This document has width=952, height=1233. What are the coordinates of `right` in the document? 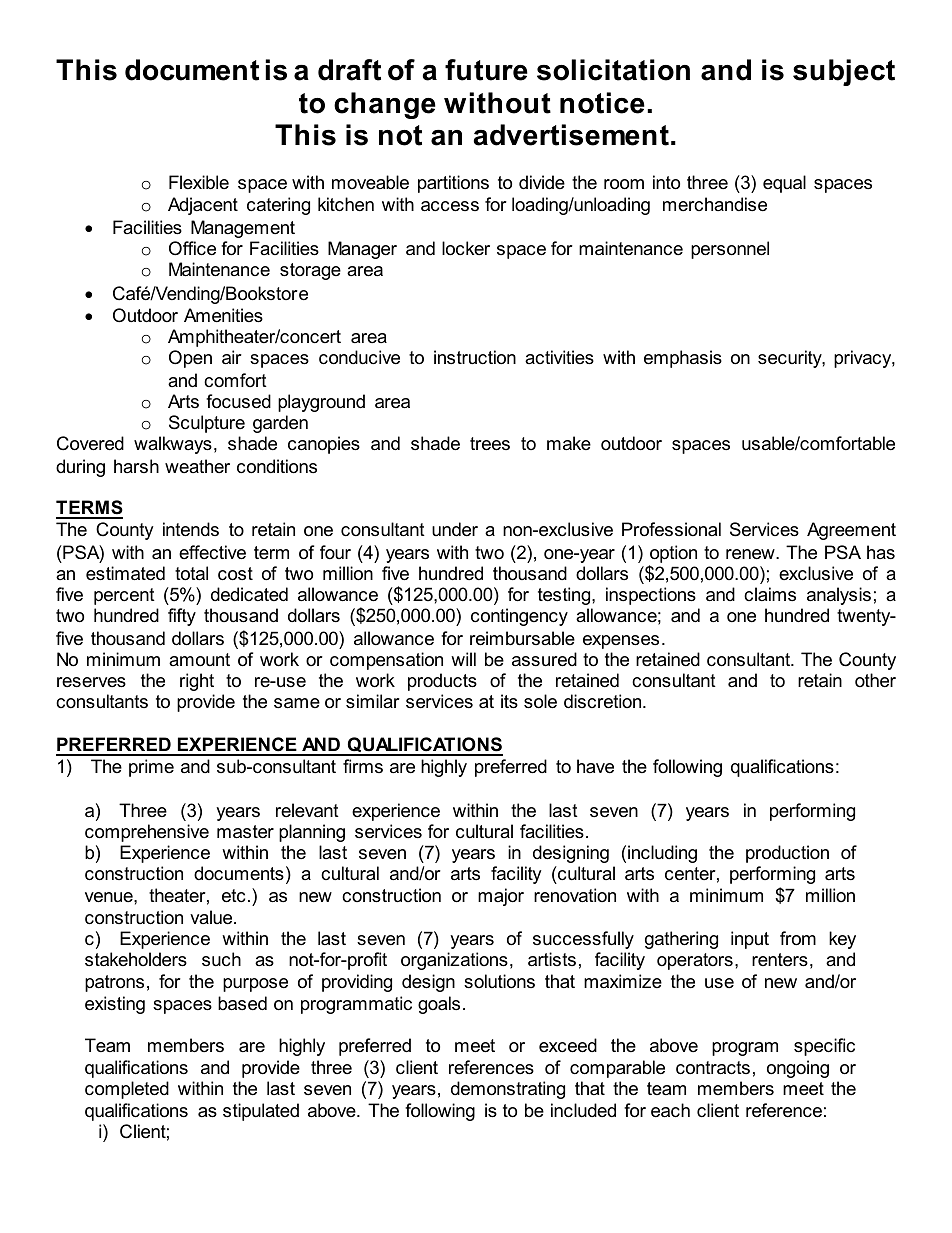 It's located at (197, 682).
